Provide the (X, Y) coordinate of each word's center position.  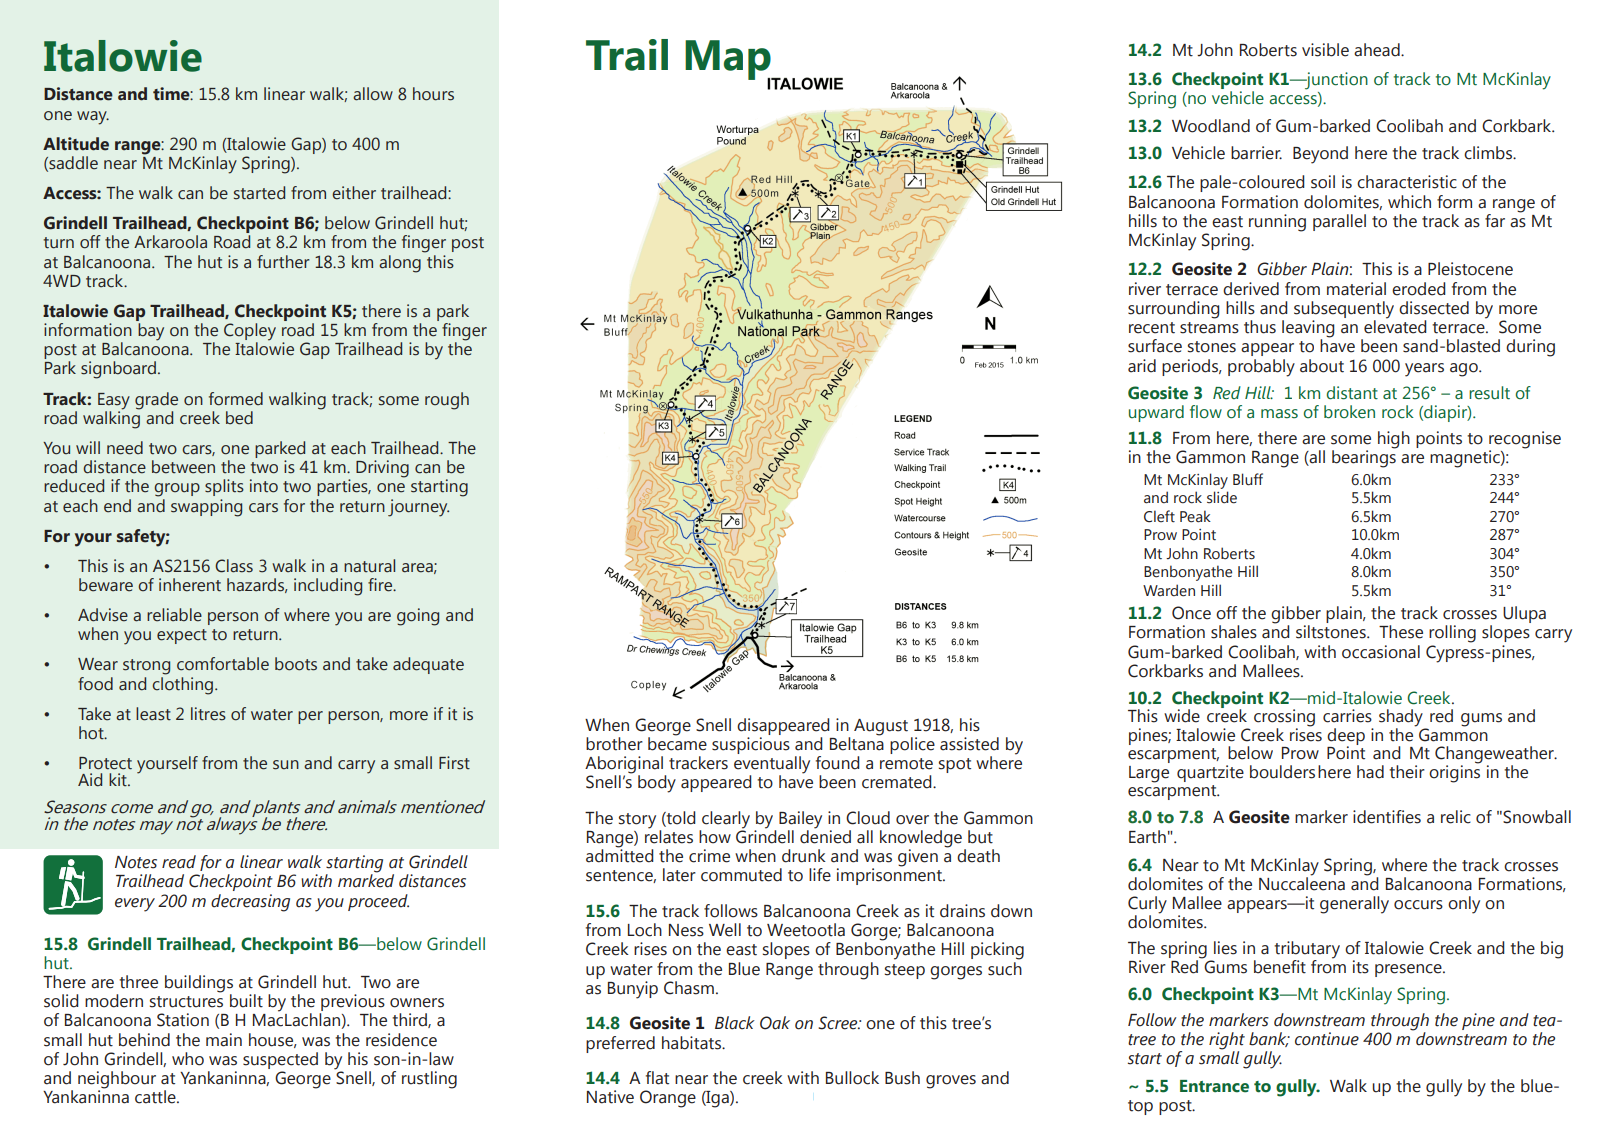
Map (729, 61)
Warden (1169, 590)
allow (373, 94)
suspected (280, 1060)
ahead (1378, 50)
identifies (1387, 817)
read (179, 862)
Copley (250, 333)
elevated (1395, 326)
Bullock (852, 1078)
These (1401, 632)
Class (234, 566)
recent (1152, 328)
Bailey (800, 820)
